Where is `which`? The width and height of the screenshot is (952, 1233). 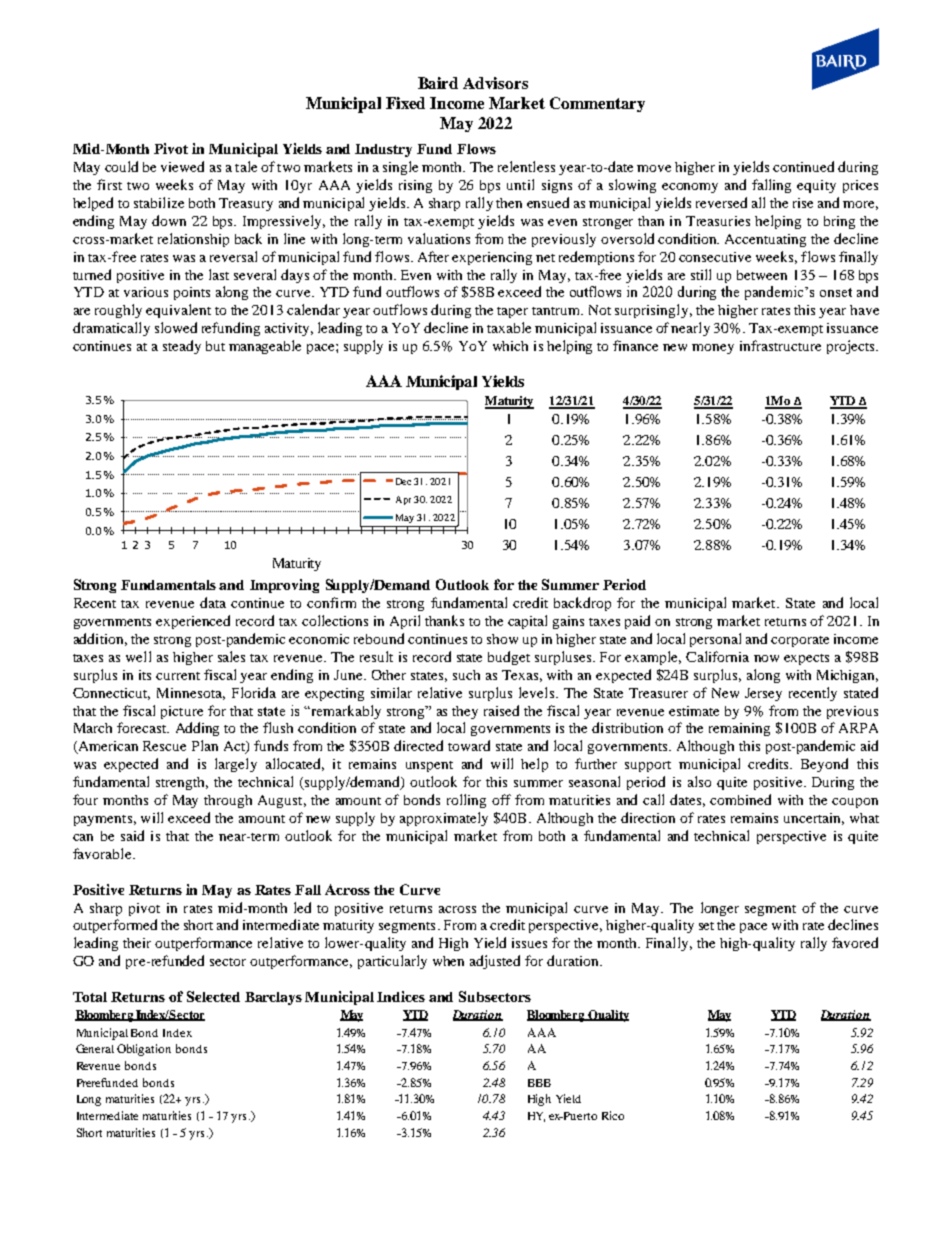
which is located at coordinates (510, 346).
